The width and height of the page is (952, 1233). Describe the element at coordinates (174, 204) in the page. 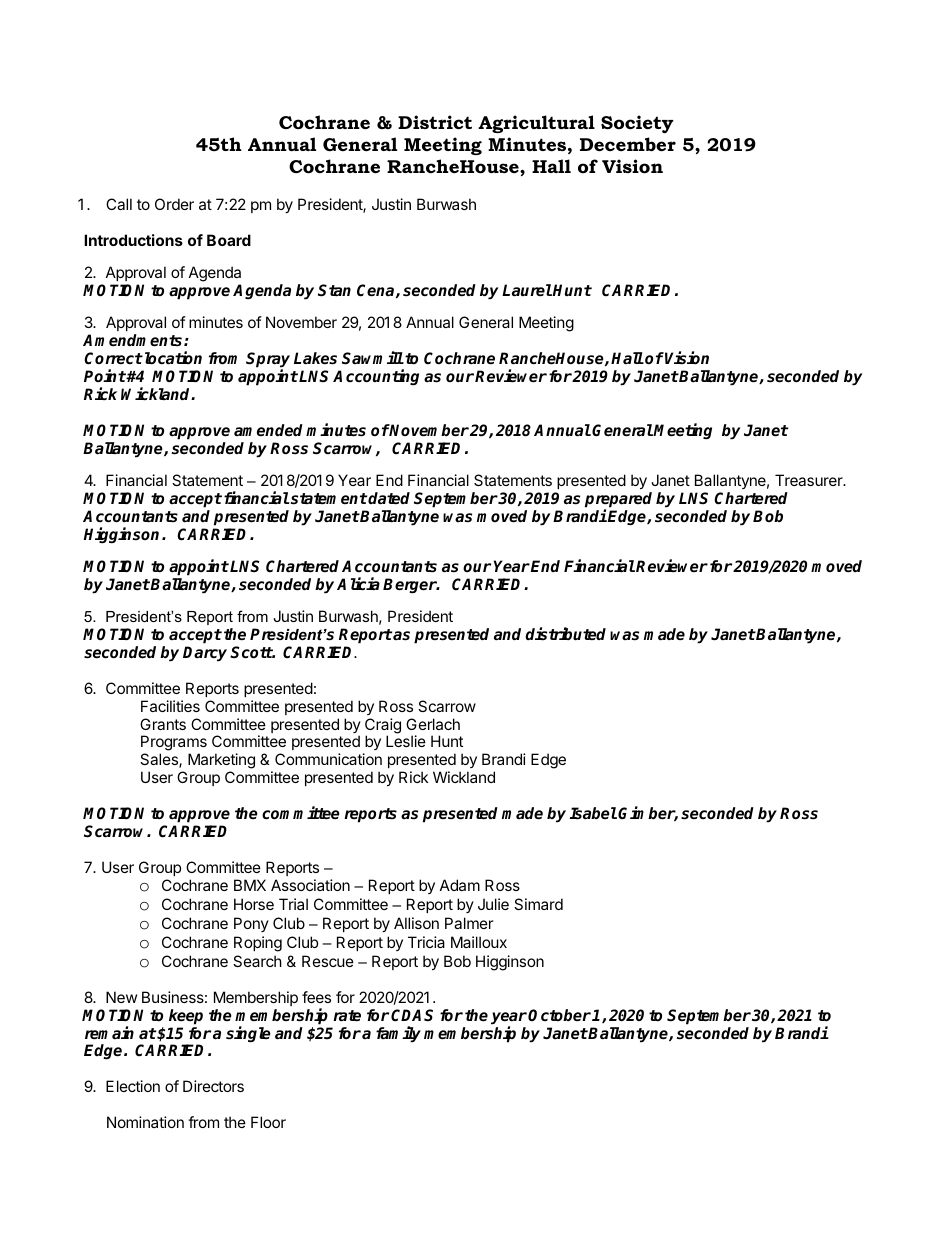

I see `Order` at that location.
